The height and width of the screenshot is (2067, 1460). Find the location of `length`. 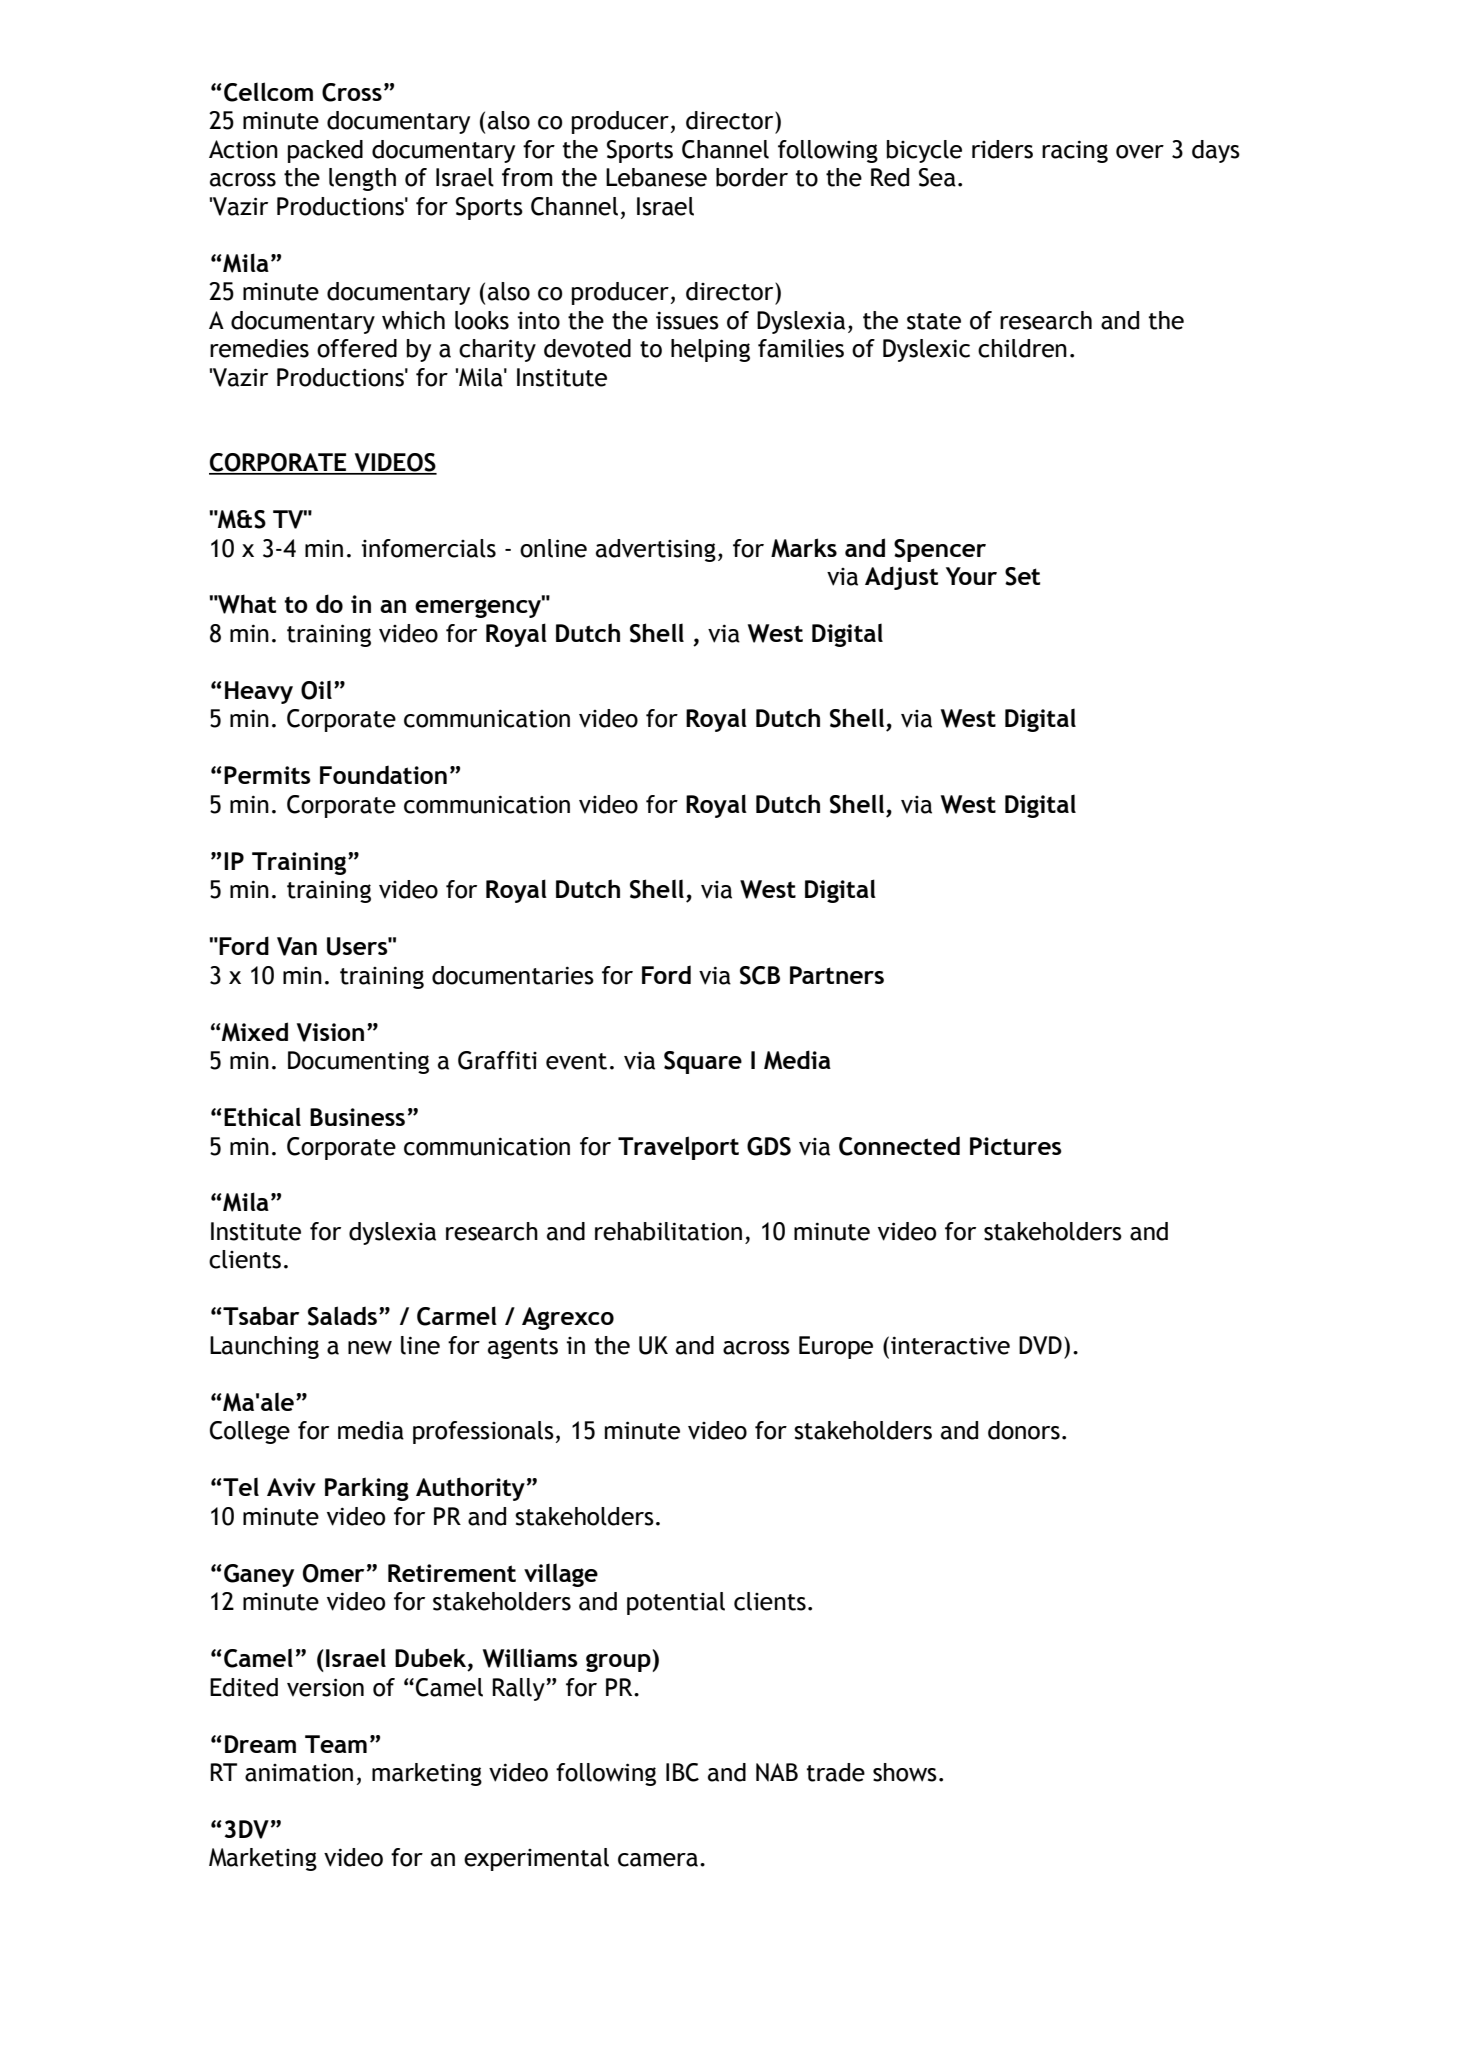

length is located at coordinates (362, 179).
